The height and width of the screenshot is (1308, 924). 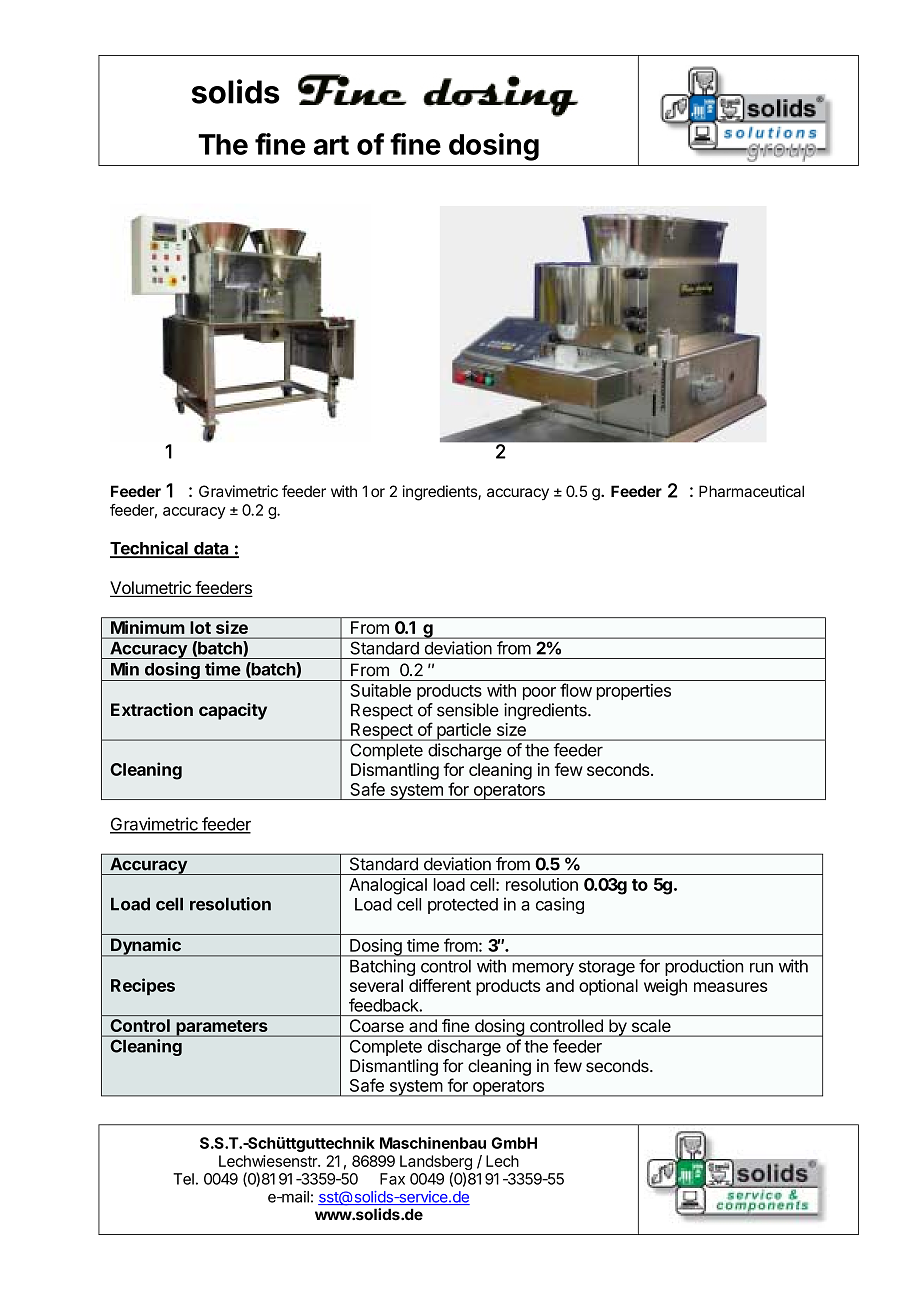 What do you see at coordinates (233, 711) in the screenshot?
I see `capacity` at bounding box center [233, 711].
